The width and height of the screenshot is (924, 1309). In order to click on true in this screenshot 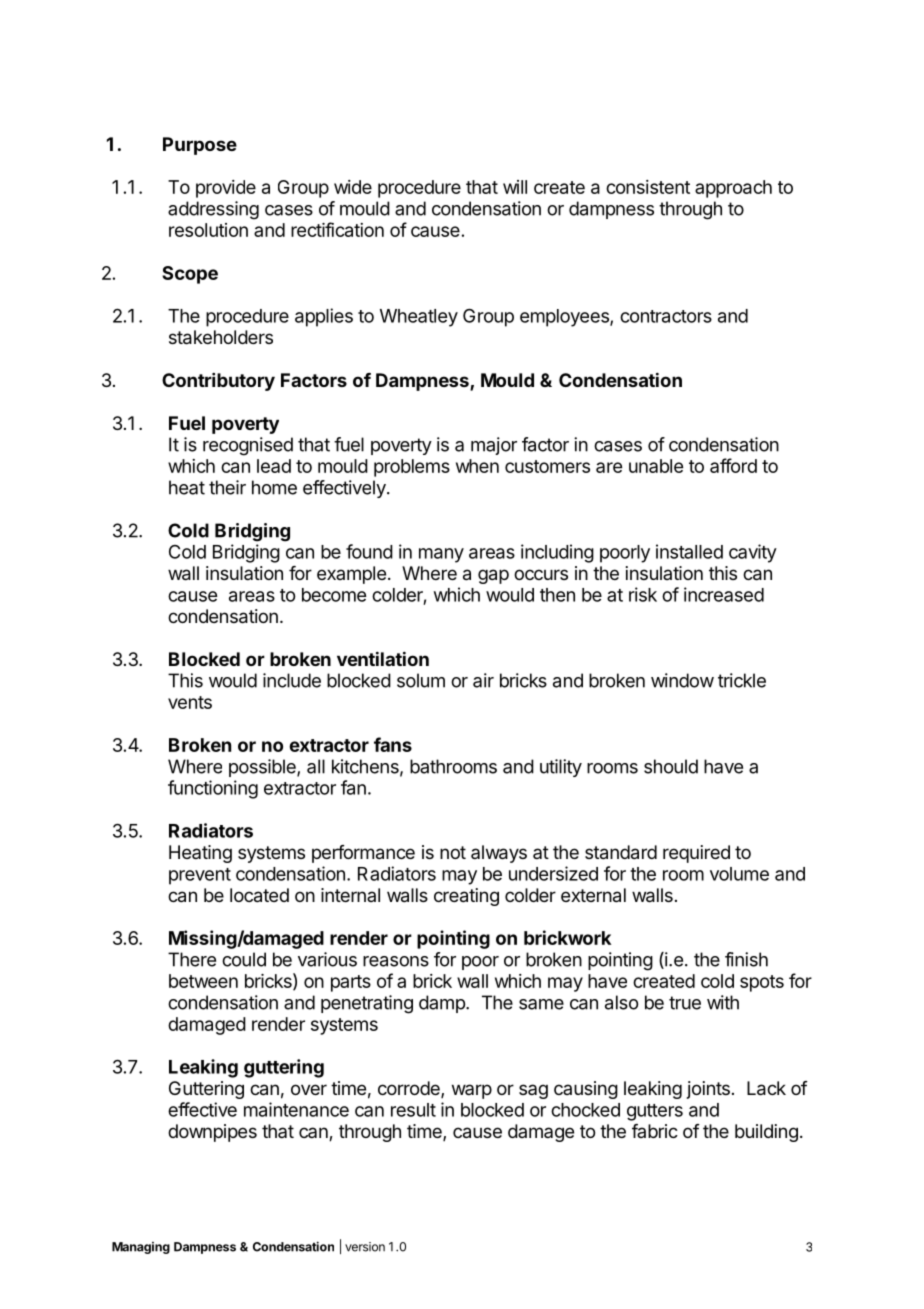, I will do `click(685, 1003)`.
